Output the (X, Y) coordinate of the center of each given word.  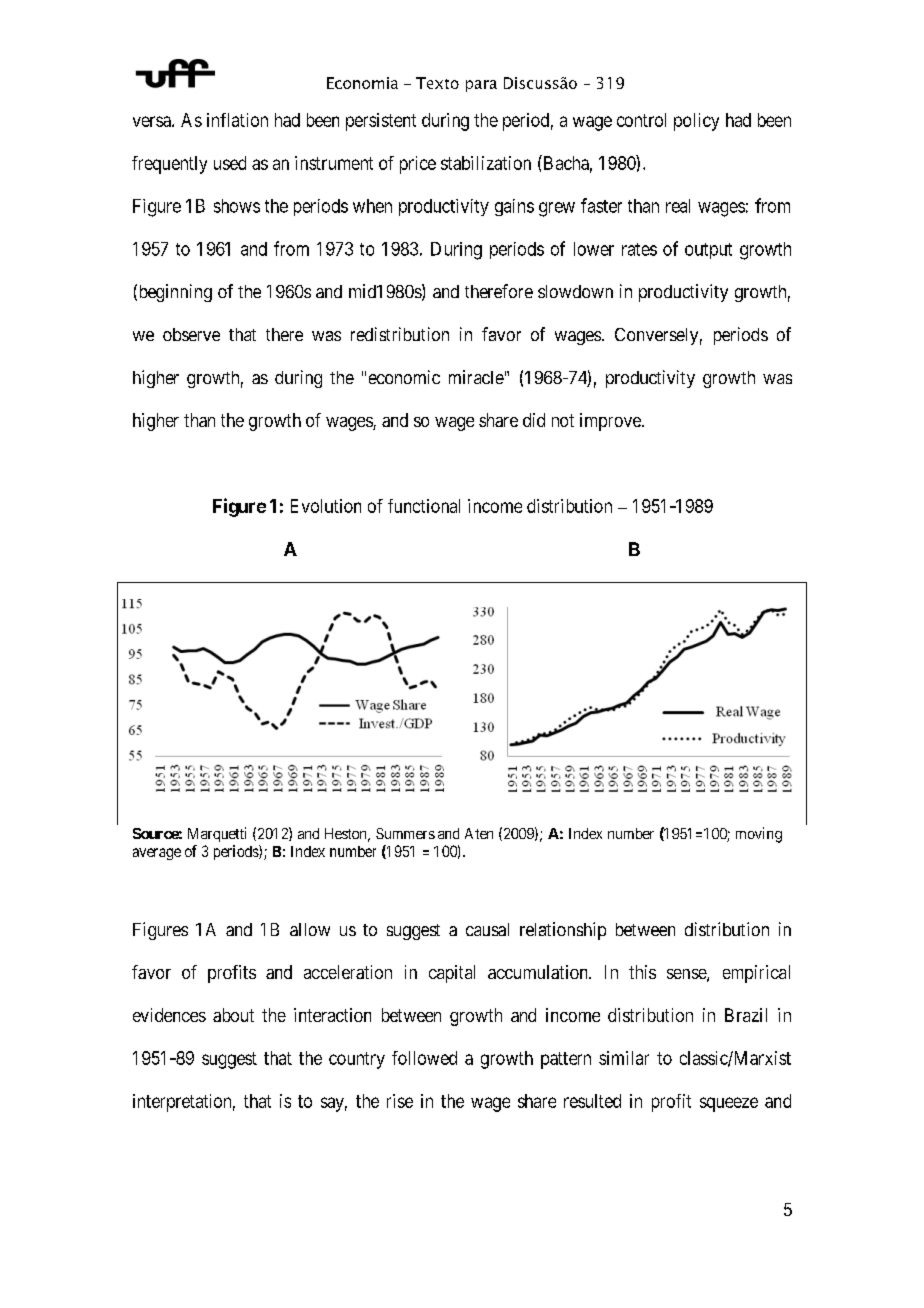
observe (191, 334)
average (157, 854)
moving (759, 835)
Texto (437, 83)
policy (696, 122)
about (233, 1015)
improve (611, 422)
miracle (476, 377)
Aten (479, 833)
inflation (237, 120)
